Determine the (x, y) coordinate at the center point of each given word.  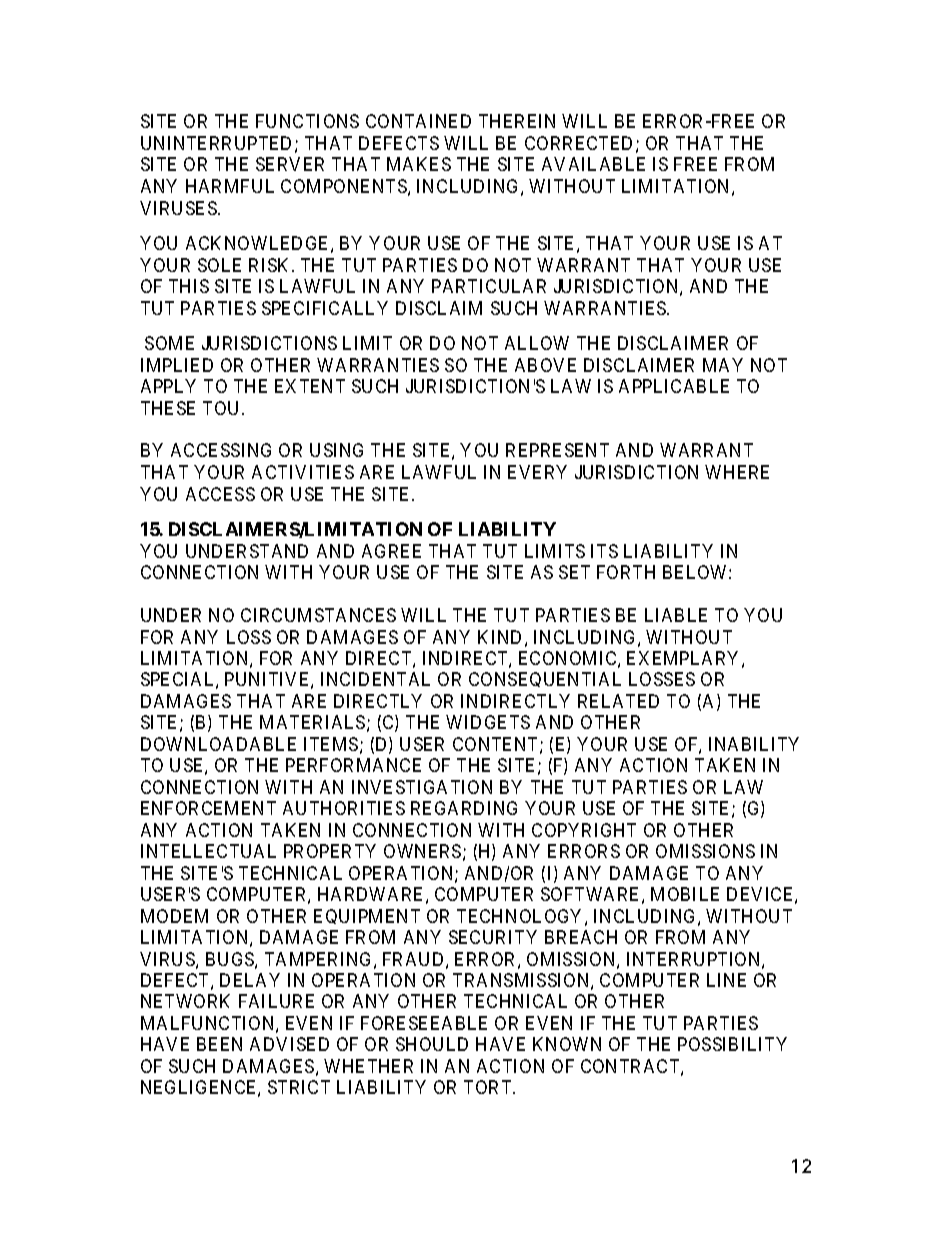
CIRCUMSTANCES (318, 615)
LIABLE (676, 615)
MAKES (419, 164)
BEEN (219, 1044)
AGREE (391, 551)
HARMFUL (230, 186)
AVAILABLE (593, 164)
